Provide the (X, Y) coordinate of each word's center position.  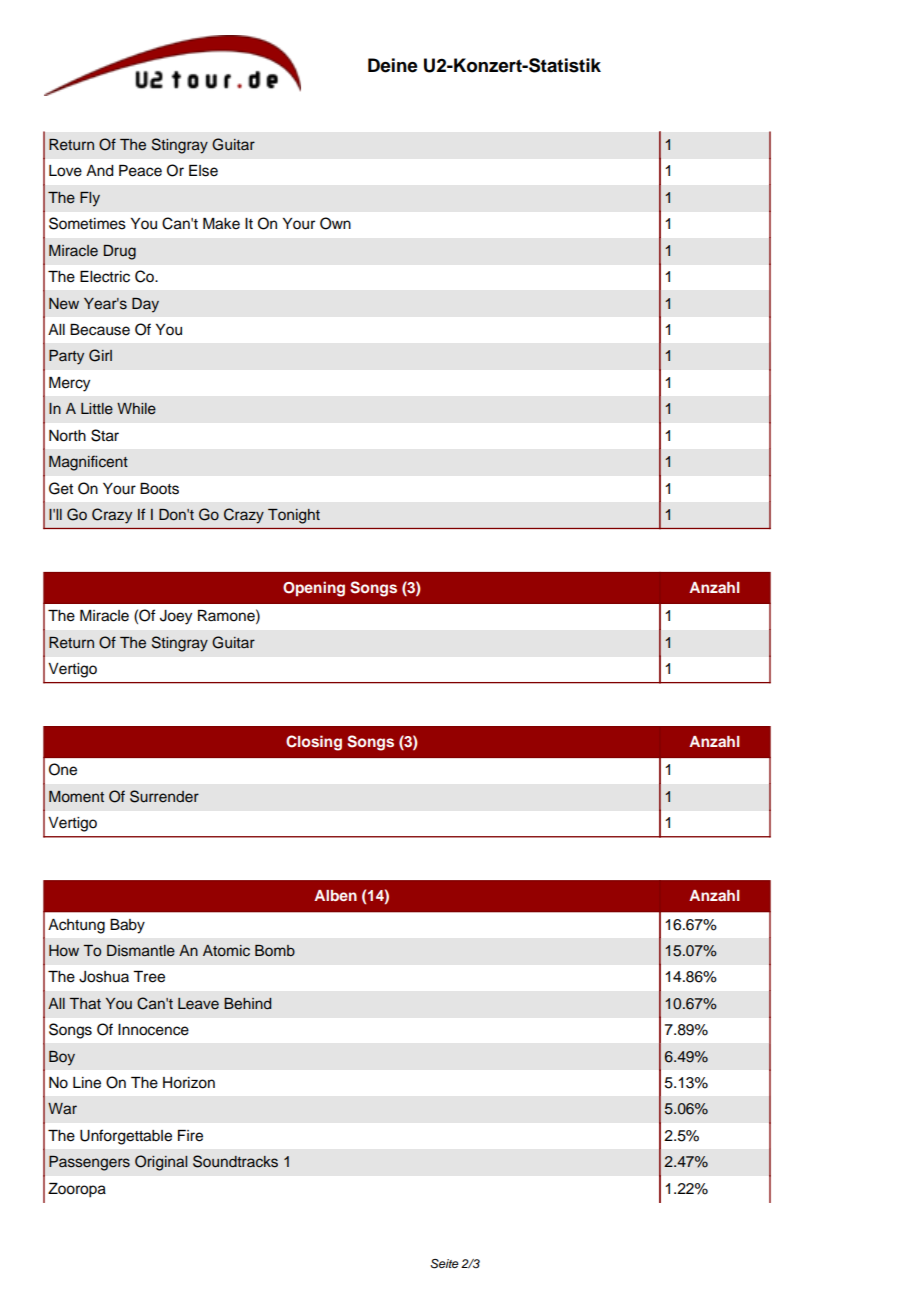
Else (203, 171)
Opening (314, 589)
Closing (314, 743)
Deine (393, 65)
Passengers (89, 1163)
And (100, 171)
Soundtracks (235, 1161)
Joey (176, 617)
